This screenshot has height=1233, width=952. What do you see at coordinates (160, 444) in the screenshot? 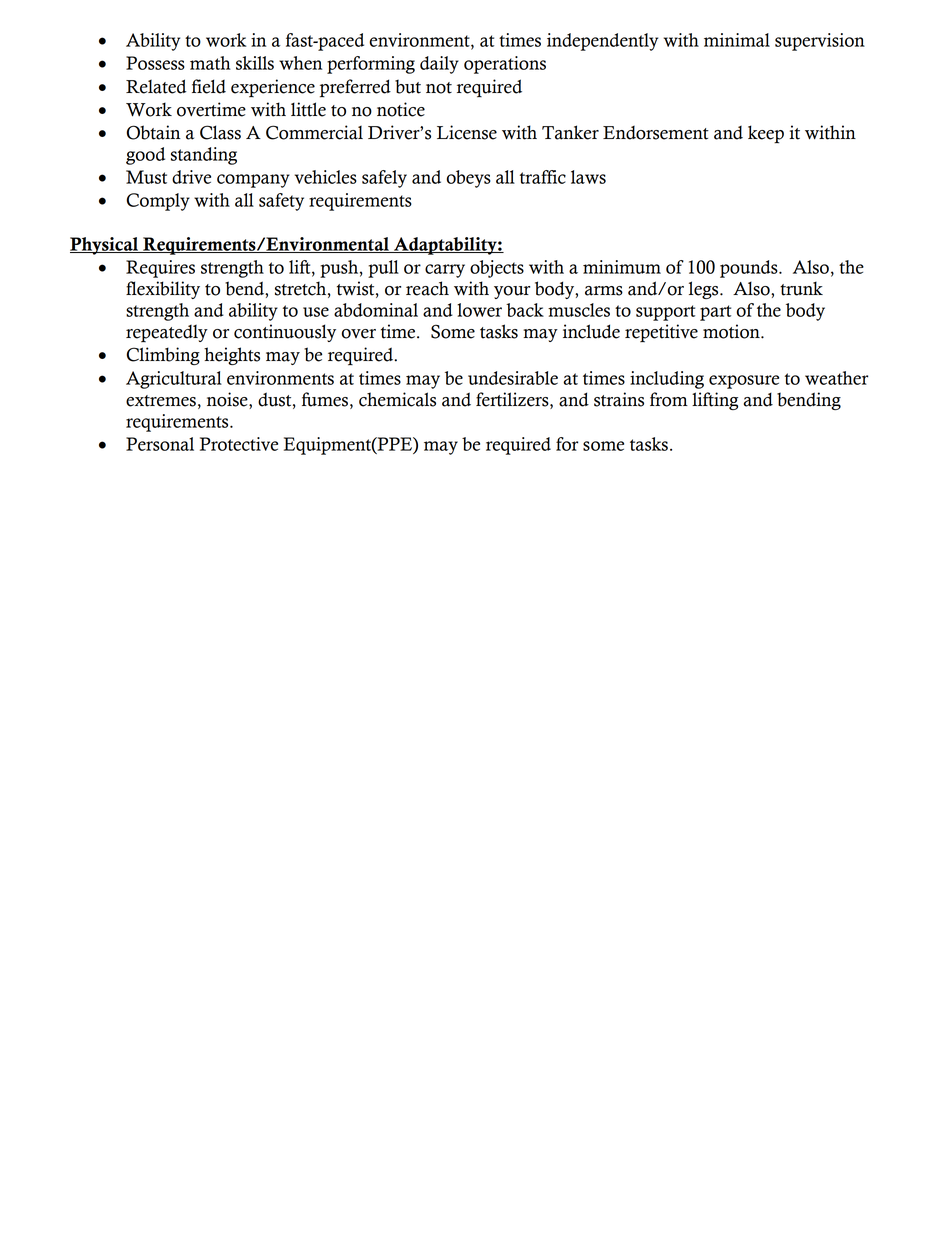
I see `Personal` at bounding box center [160, 444].
